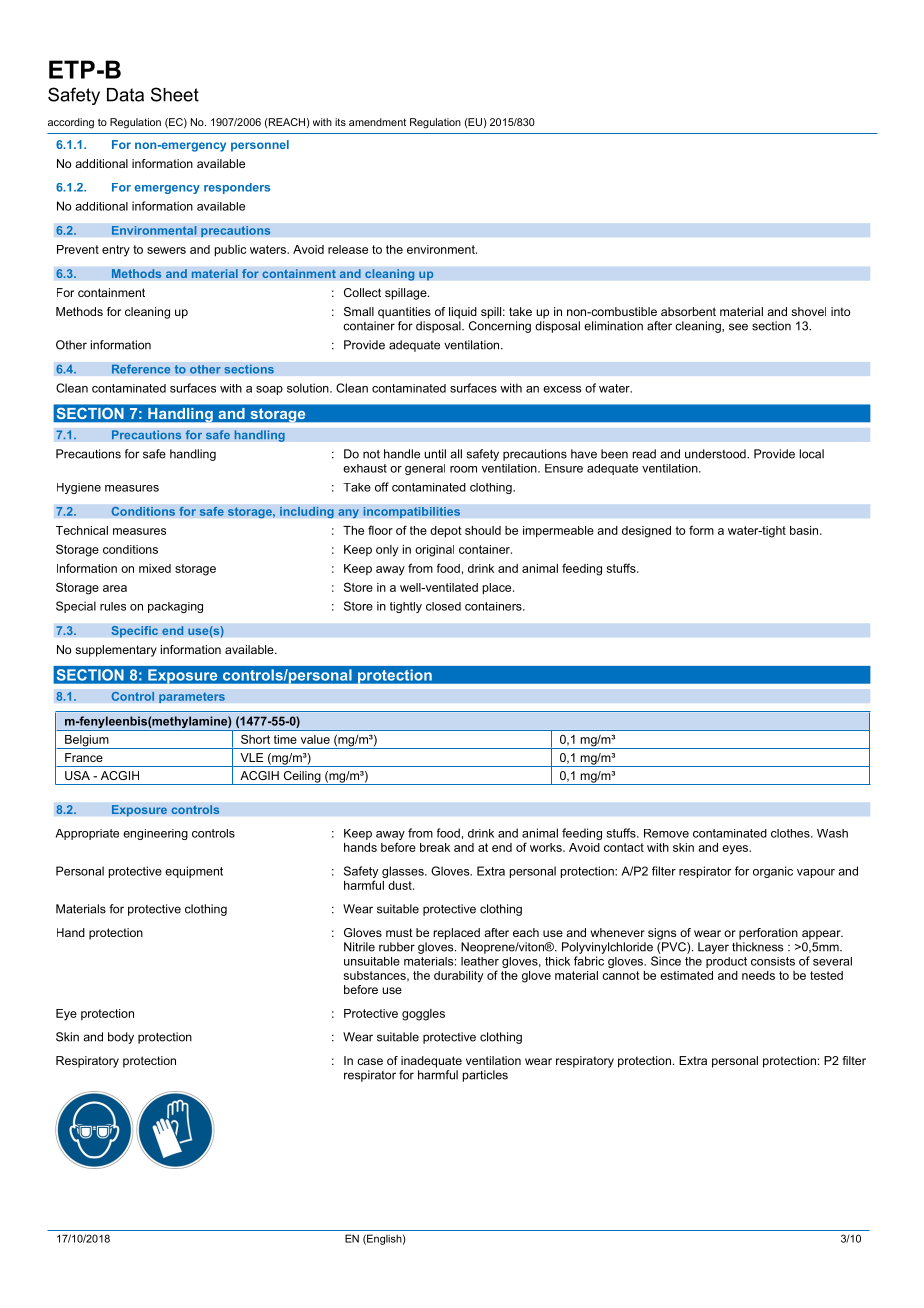 Image resolution: width=924 pixels, height=1308 pixels. Describe the element at coordinates (443, 606) in the screenshot. I see `closed` at that location.
